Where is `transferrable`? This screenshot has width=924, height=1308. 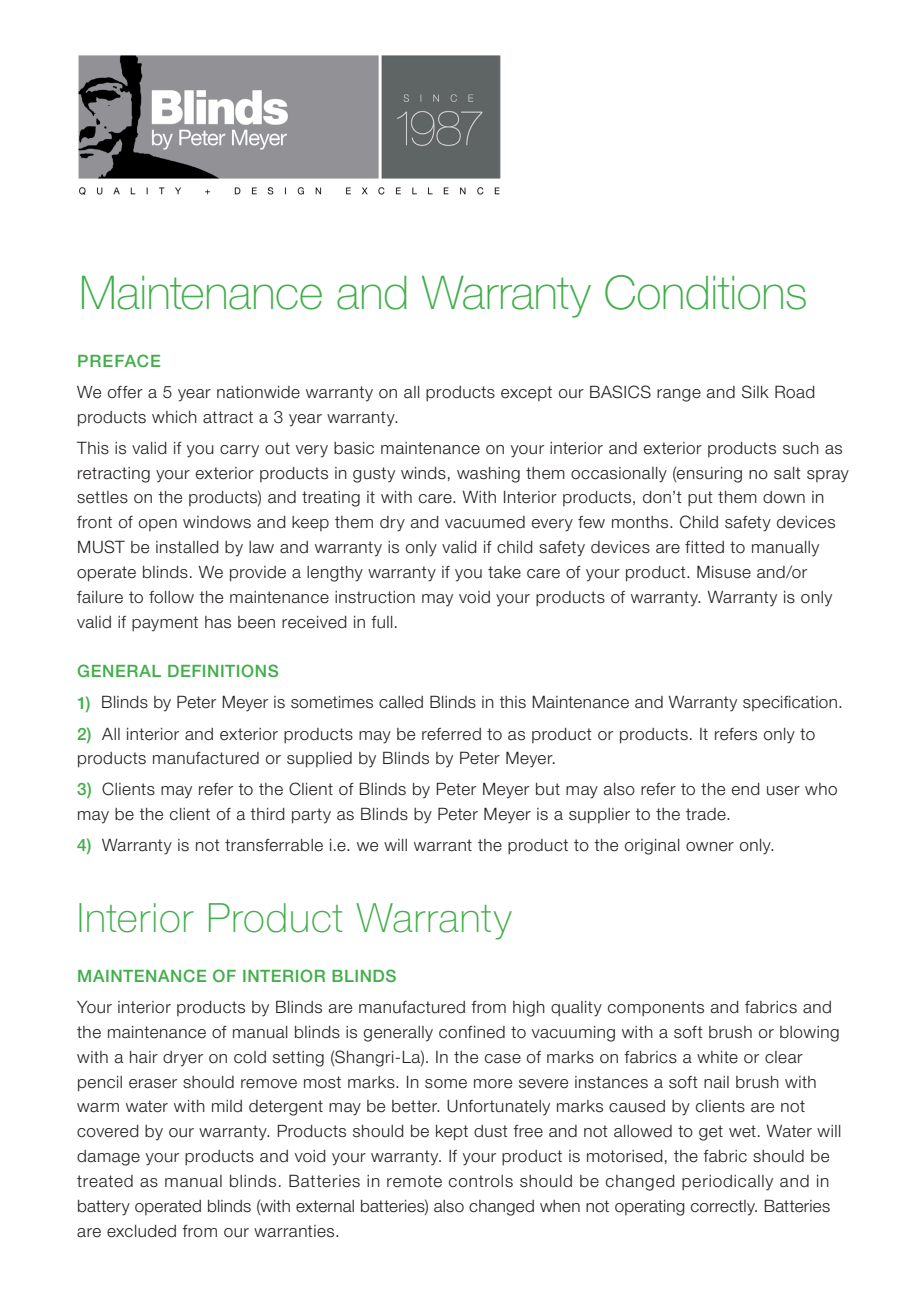
transferrable is located at coordinates (274, 845).
